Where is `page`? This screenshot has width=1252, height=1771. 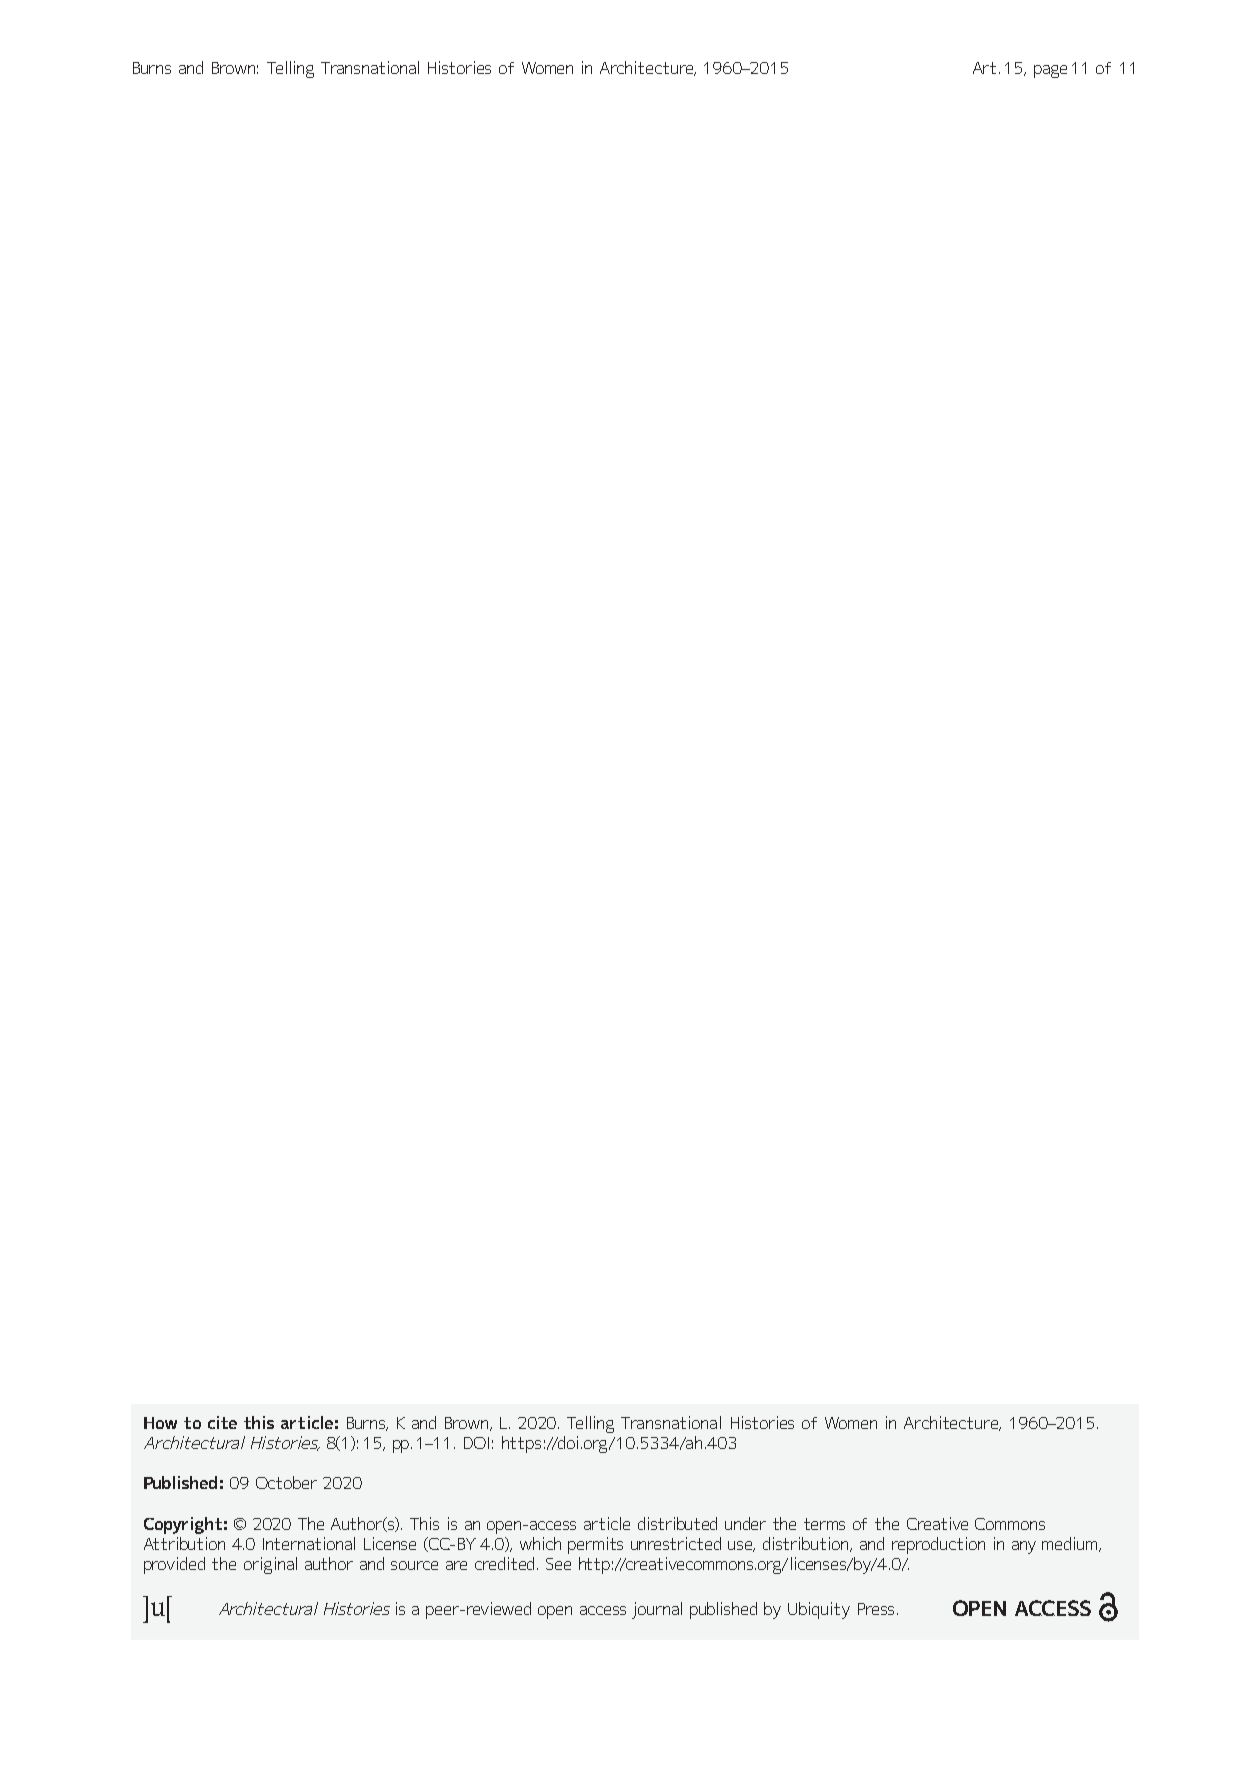
page is located at coordinates (1050, 71).
